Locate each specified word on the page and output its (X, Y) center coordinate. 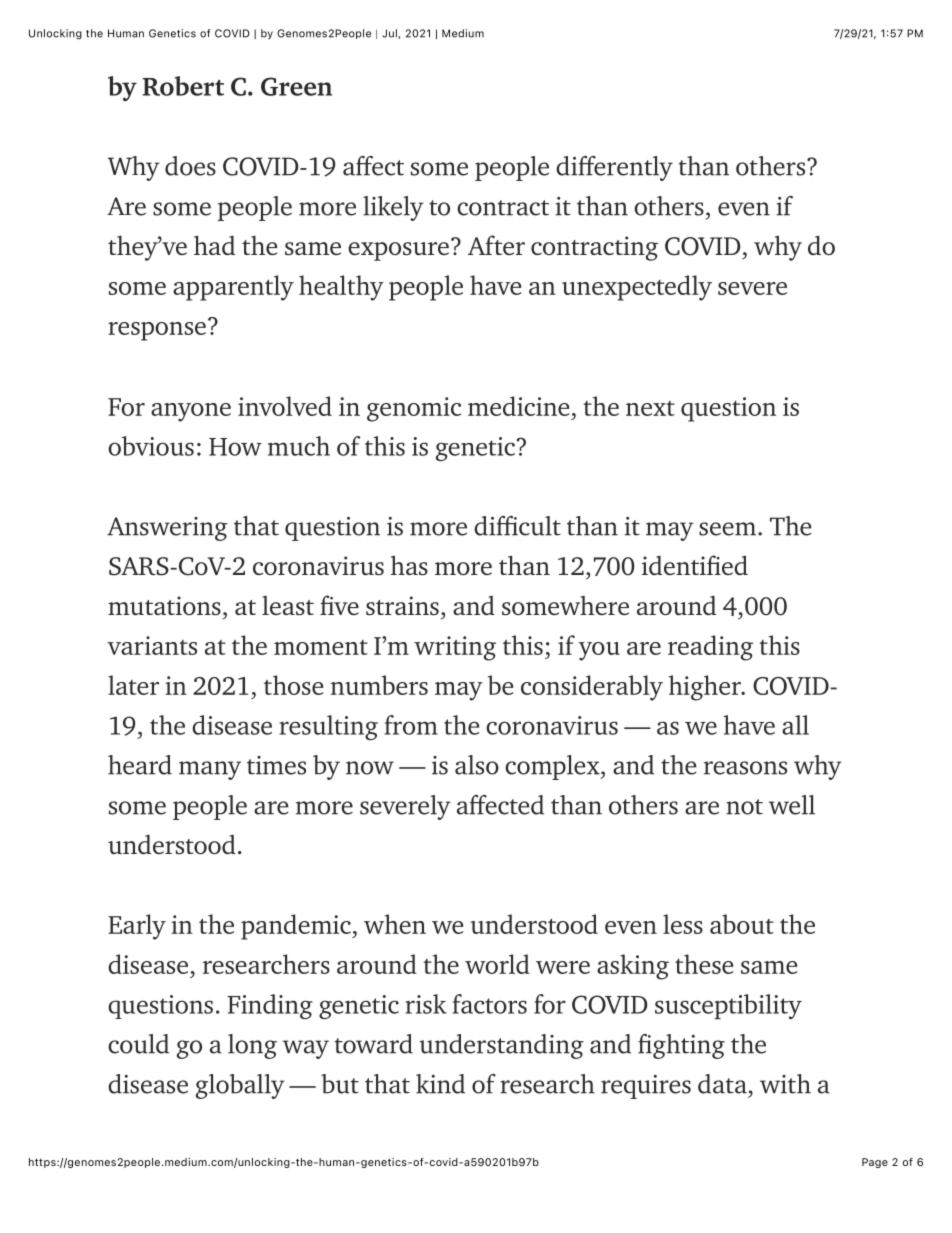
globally (240, 1086)
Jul (390, 34)
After (496, 245)
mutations (164, 605)
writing (455, 648)
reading (710, 648)
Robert (183, 86)
